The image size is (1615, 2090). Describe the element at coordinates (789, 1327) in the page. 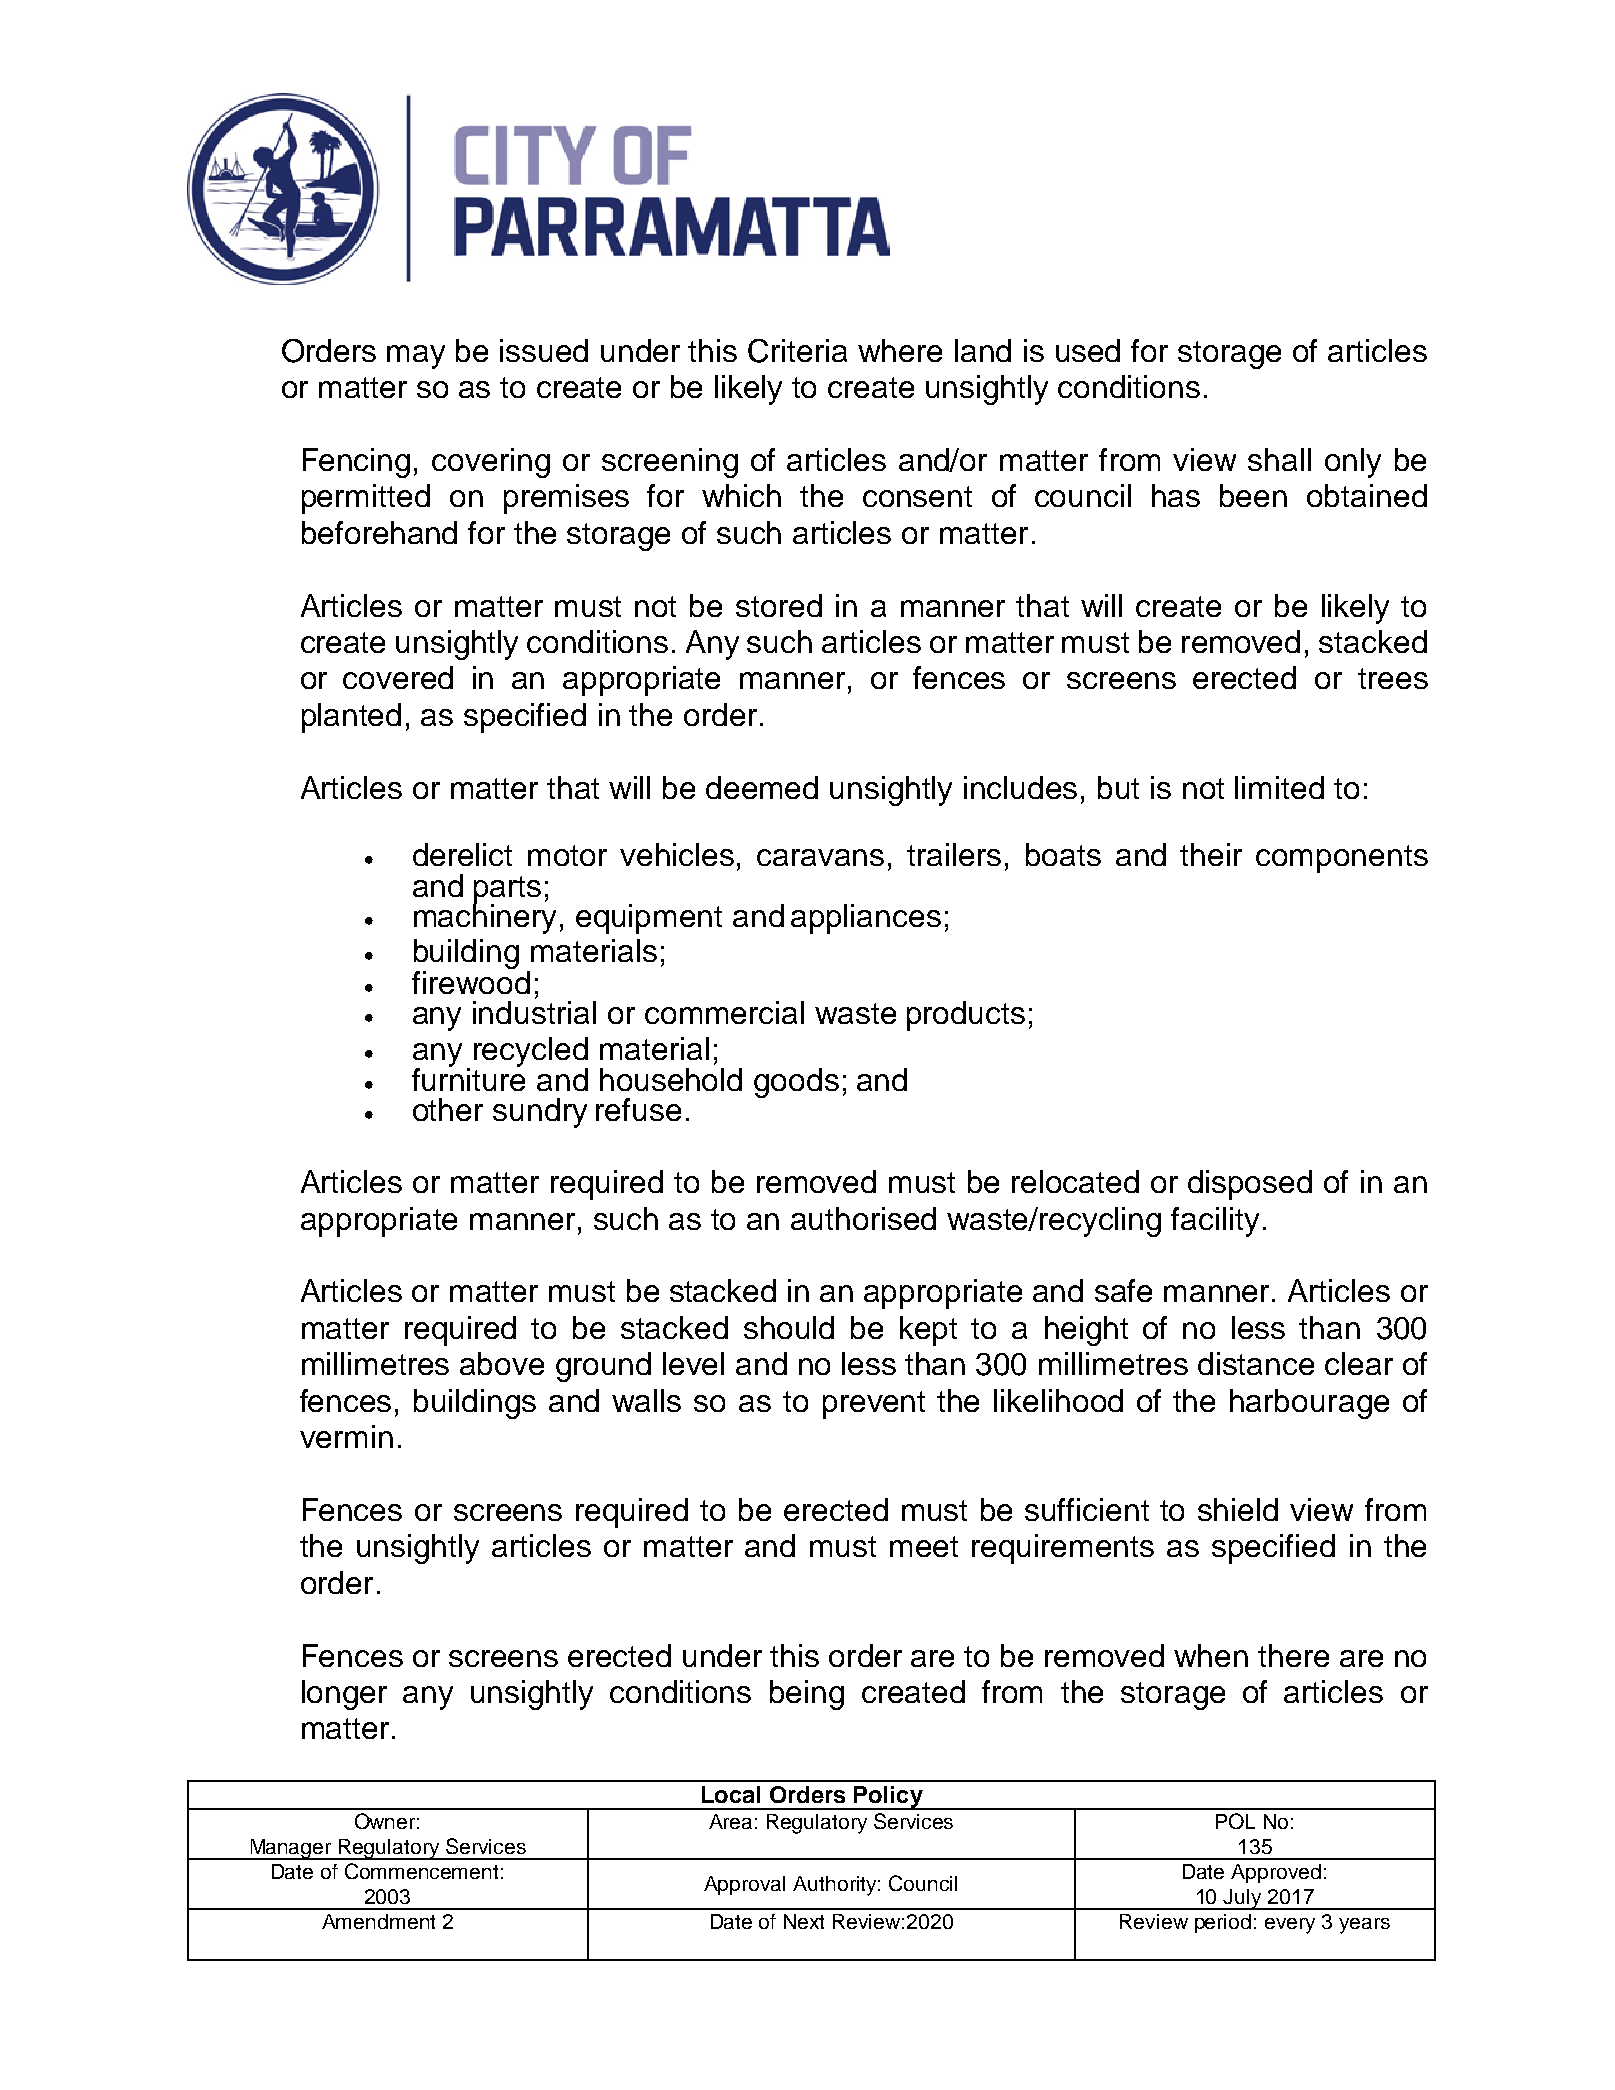

I see `should` at that location.
